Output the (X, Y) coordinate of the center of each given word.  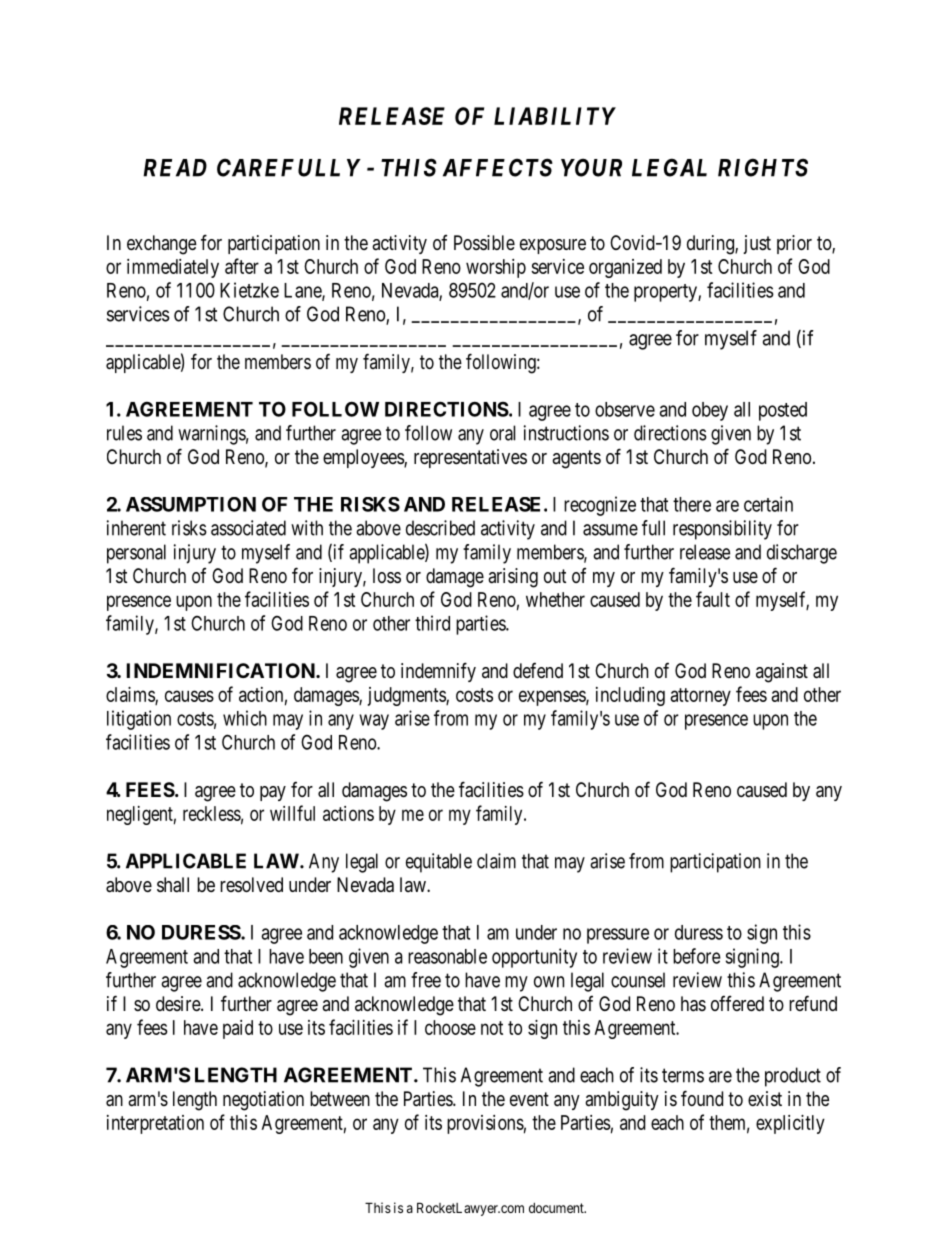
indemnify (438, 672)
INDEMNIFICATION (222, 670)
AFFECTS (498, 167)
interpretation (155, 1124)
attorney (700, 697)
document (557, 1208)
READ (175, 168)
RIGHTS (763, 167)
